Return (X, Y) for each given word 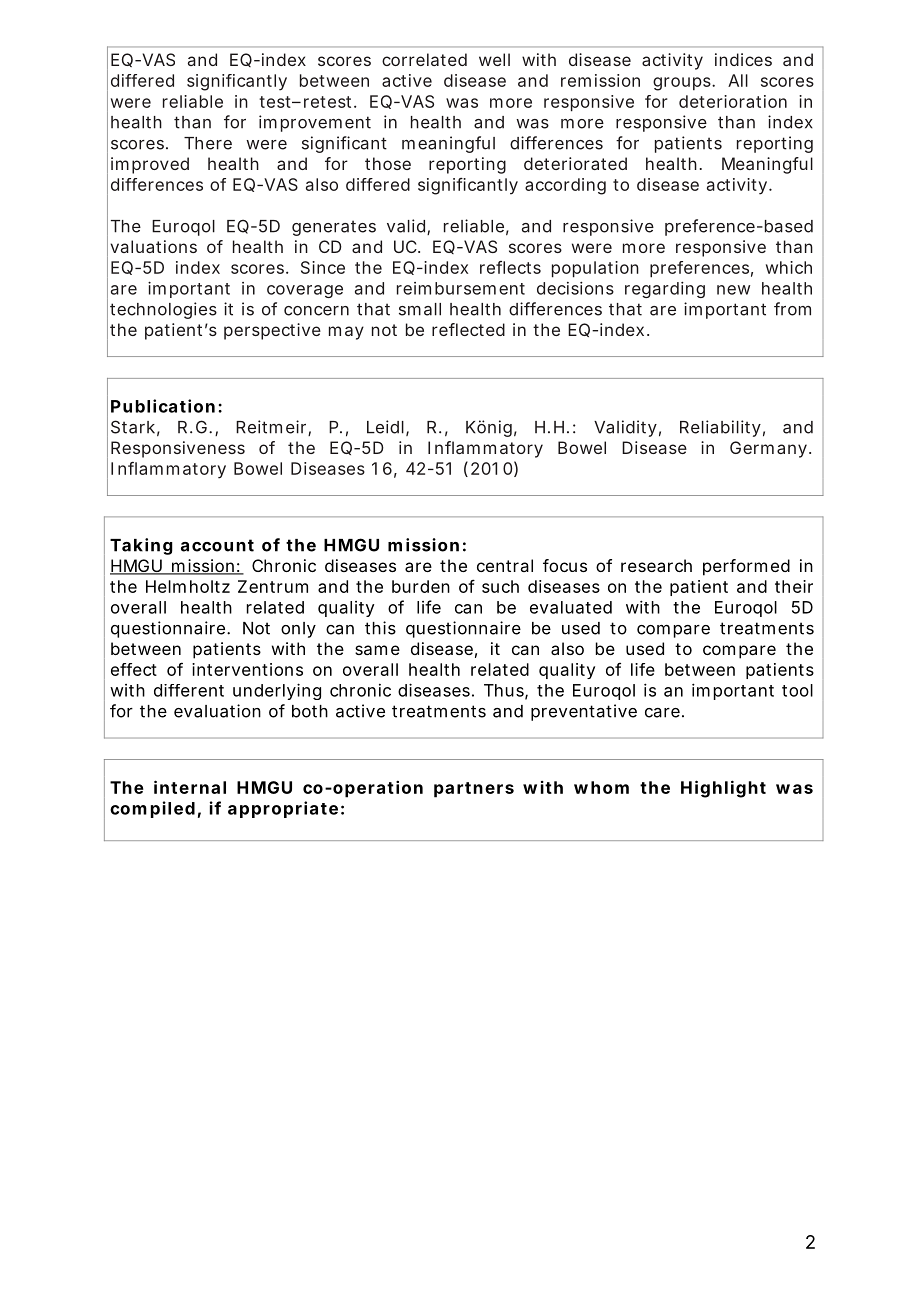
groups (683, 84)
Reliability (720, 428)
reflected (468, 329)
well (494, 59)
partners (474, 790)
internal (190, 787)
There (208, 143)
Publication (163, 406)
